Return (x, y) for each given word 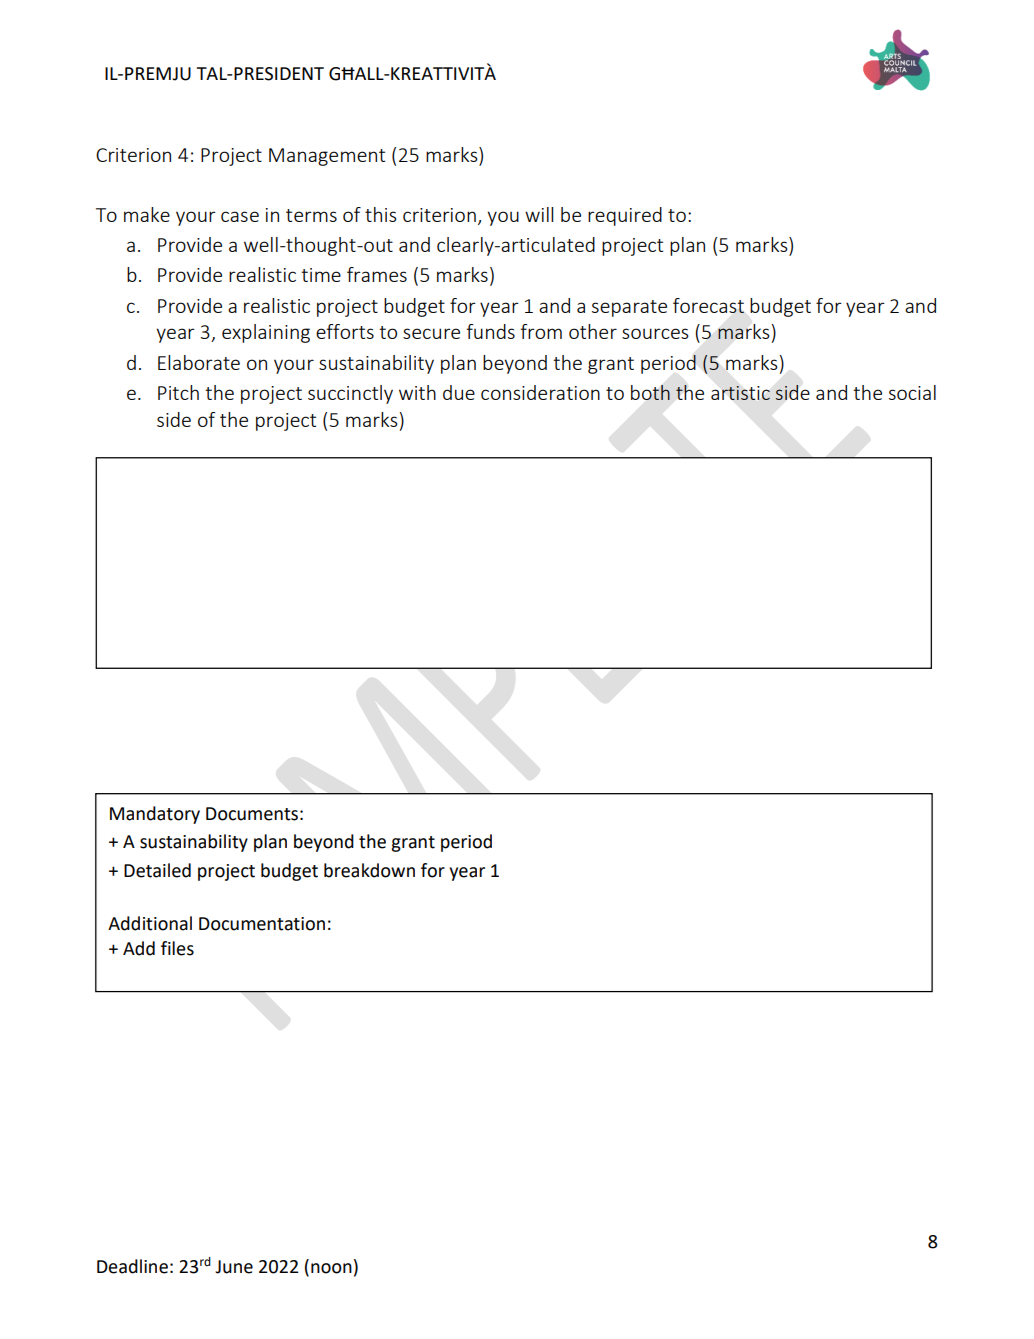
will (539, 214)
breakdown (369, 870)
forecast (708, 305)
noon (331, 1268)
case (240, 216)
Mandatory (155, 815)
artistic (740, 393)
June (234, 1267)
